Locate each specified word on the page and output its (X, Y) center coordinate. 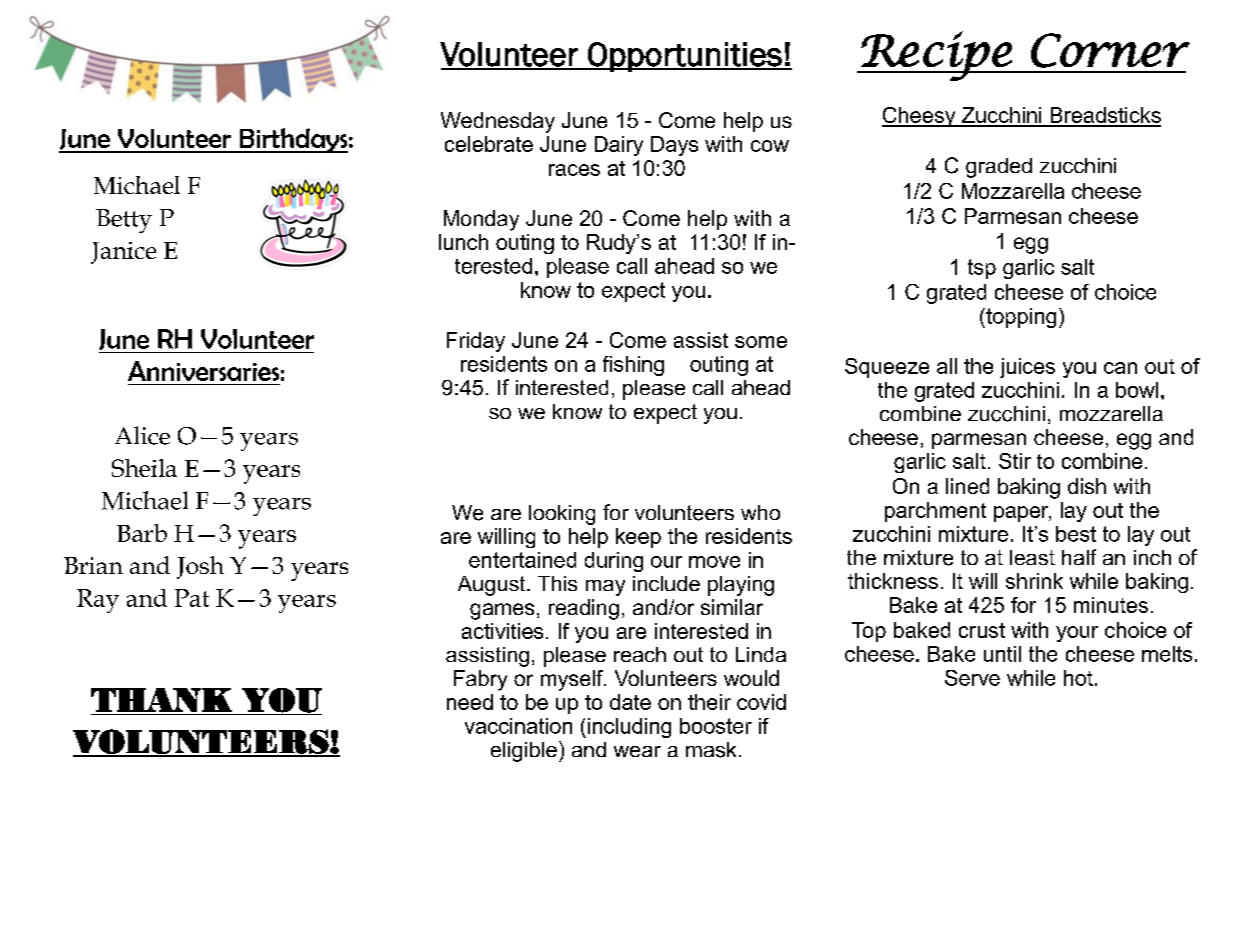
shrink (1034, 581)
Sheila (144, 468)
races (574, 170)
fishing (633, 366)
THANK (161, 700)
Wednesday (498, 122)
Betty (124, 221)
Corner (1110, 50)
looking (562, 515)
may (605, 588)
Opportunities (685, 57)
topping (1020, 318)
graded (999, 168)
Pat (192, 598)
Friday (476, 342)
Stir (1015, 461)
